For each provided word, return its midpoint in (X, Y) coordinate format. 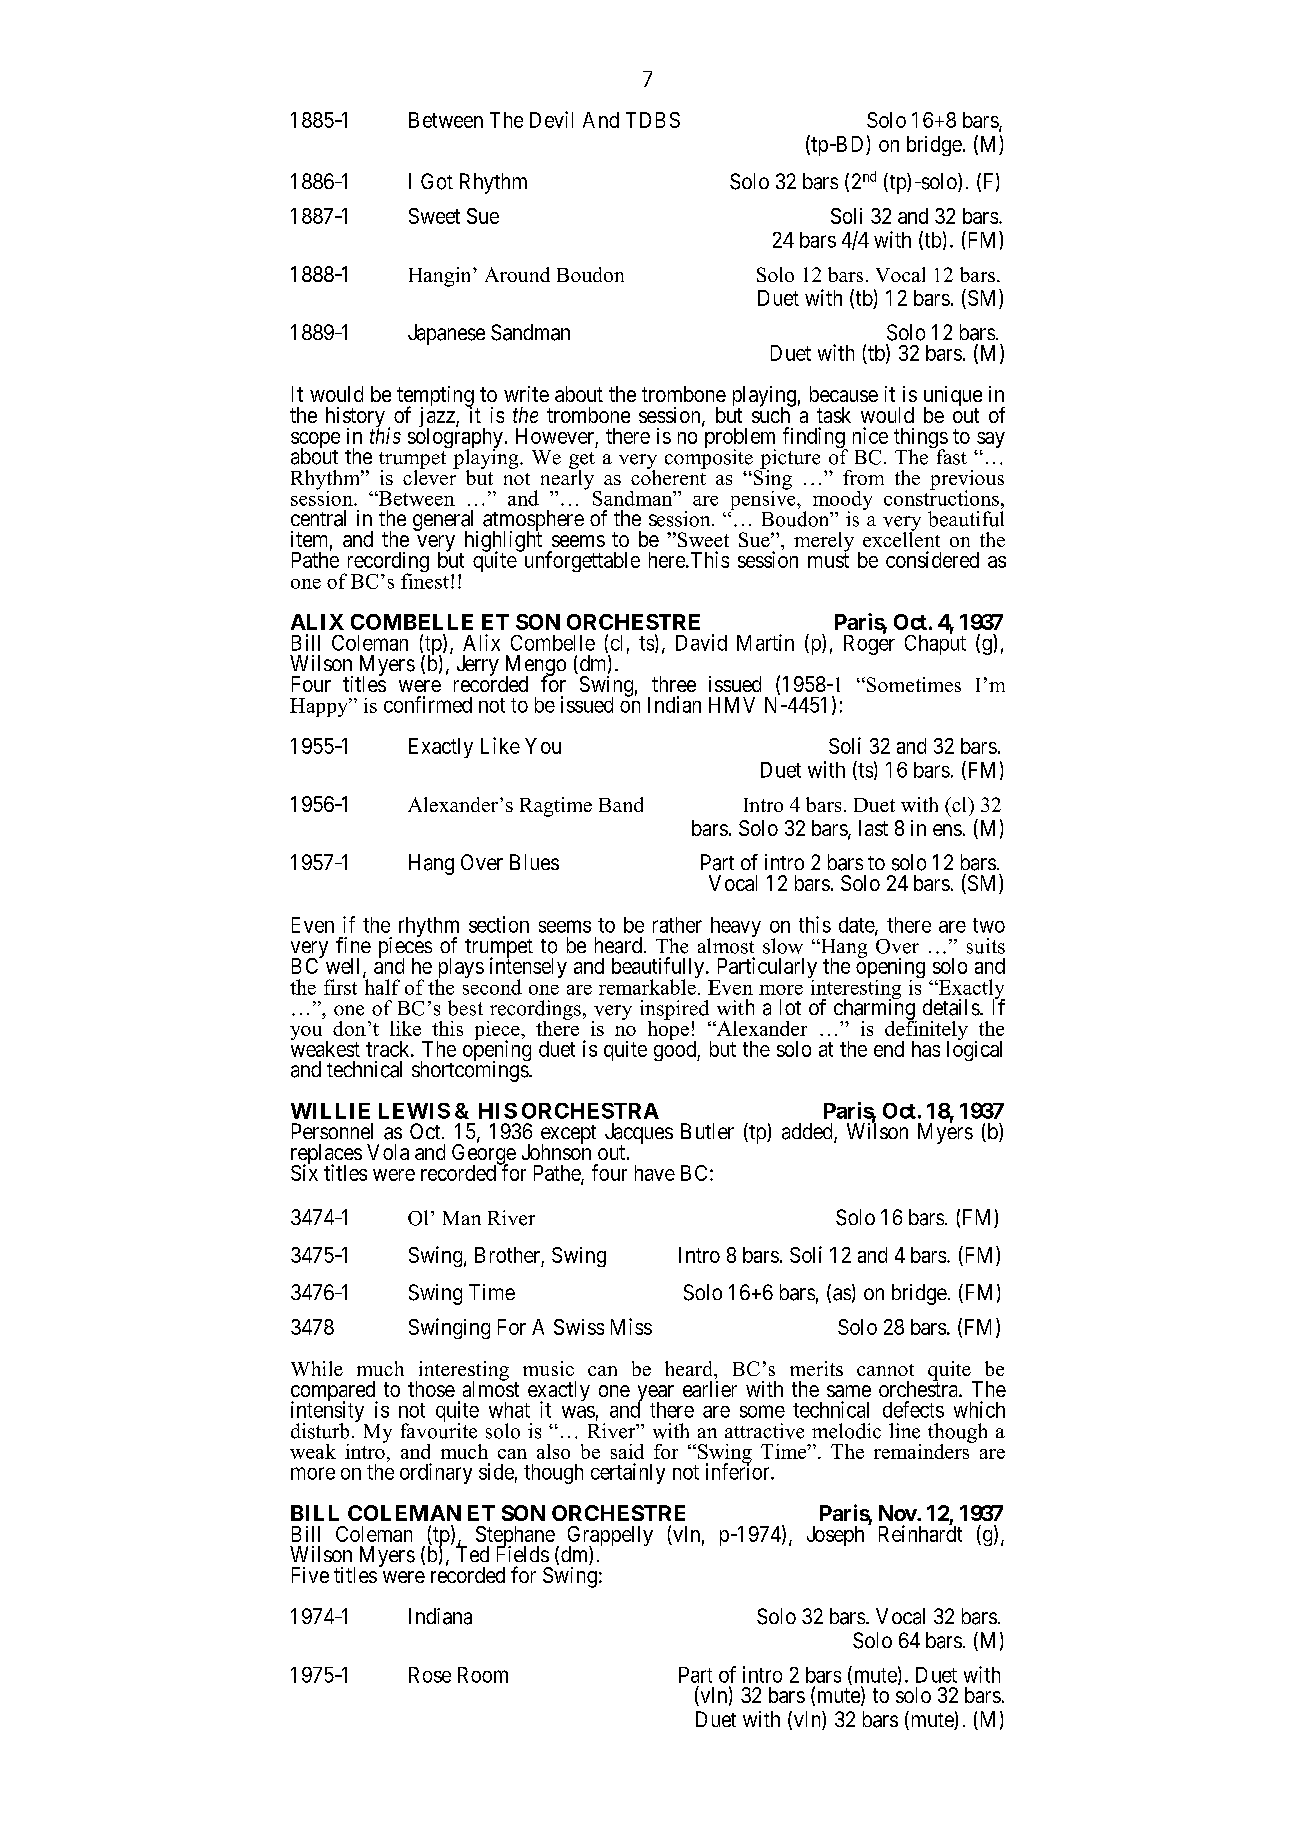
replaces (326, 1155)
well (345, 967)
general (445, 521)
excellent (901, 538)
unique (953, 397)
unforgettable (580, 561)
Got (437, 181)
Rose (430, 1675)
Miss (631, 1326)
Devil (551, 119)
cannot (885, 1370)
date (857, 926)
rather (677, 925)
